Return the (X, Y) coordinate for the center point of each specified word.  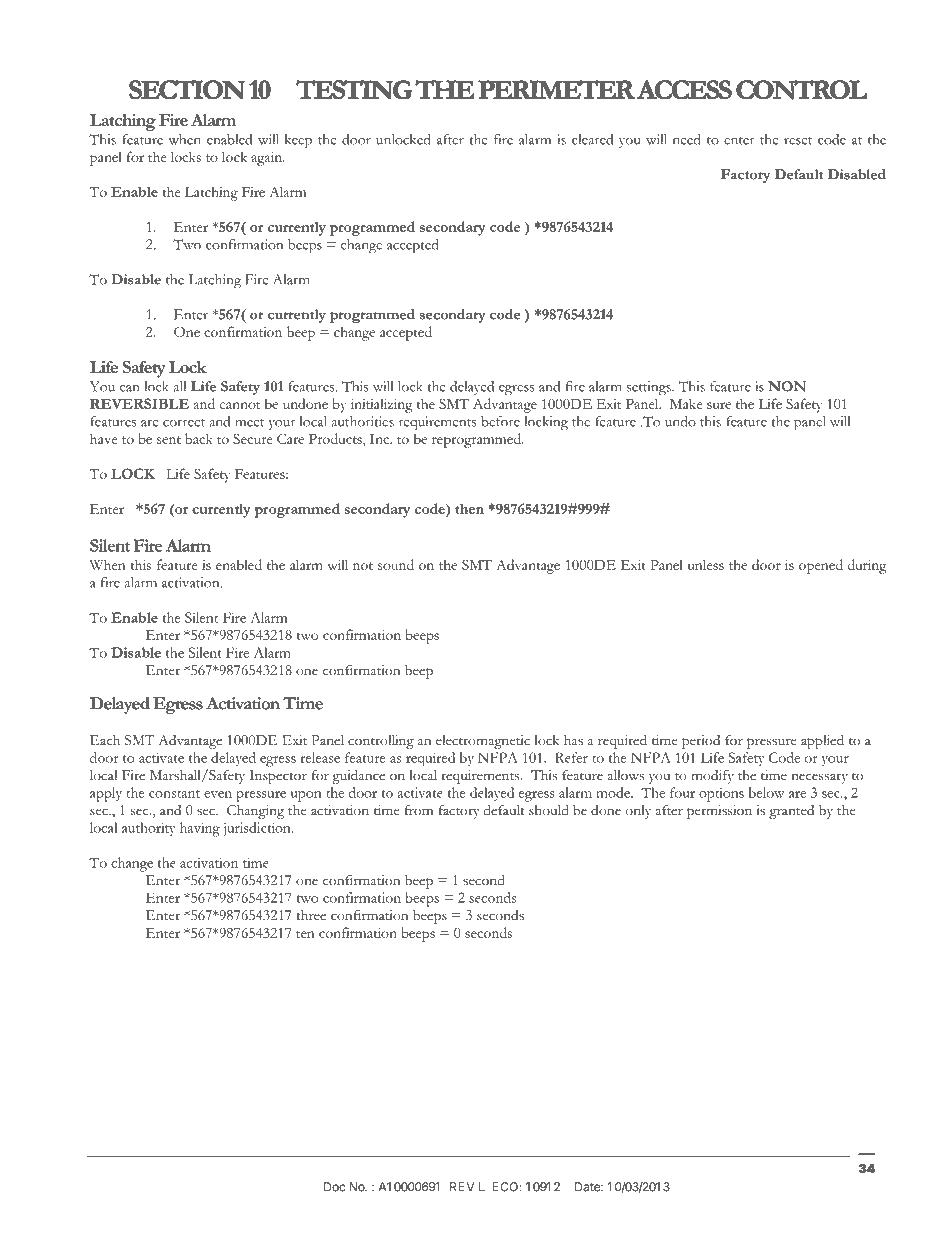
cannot (240, 405)
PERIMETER (556, 89)
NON (787, 386)
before (500, 421)
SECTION (187, 89)
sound (396, 564)
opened (821, 566)
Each (105, 740)
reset (798, 141)
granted (791, 812)
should (549, 810)
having (200, 829)
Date (588, 1187)
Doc (334, 1187)
